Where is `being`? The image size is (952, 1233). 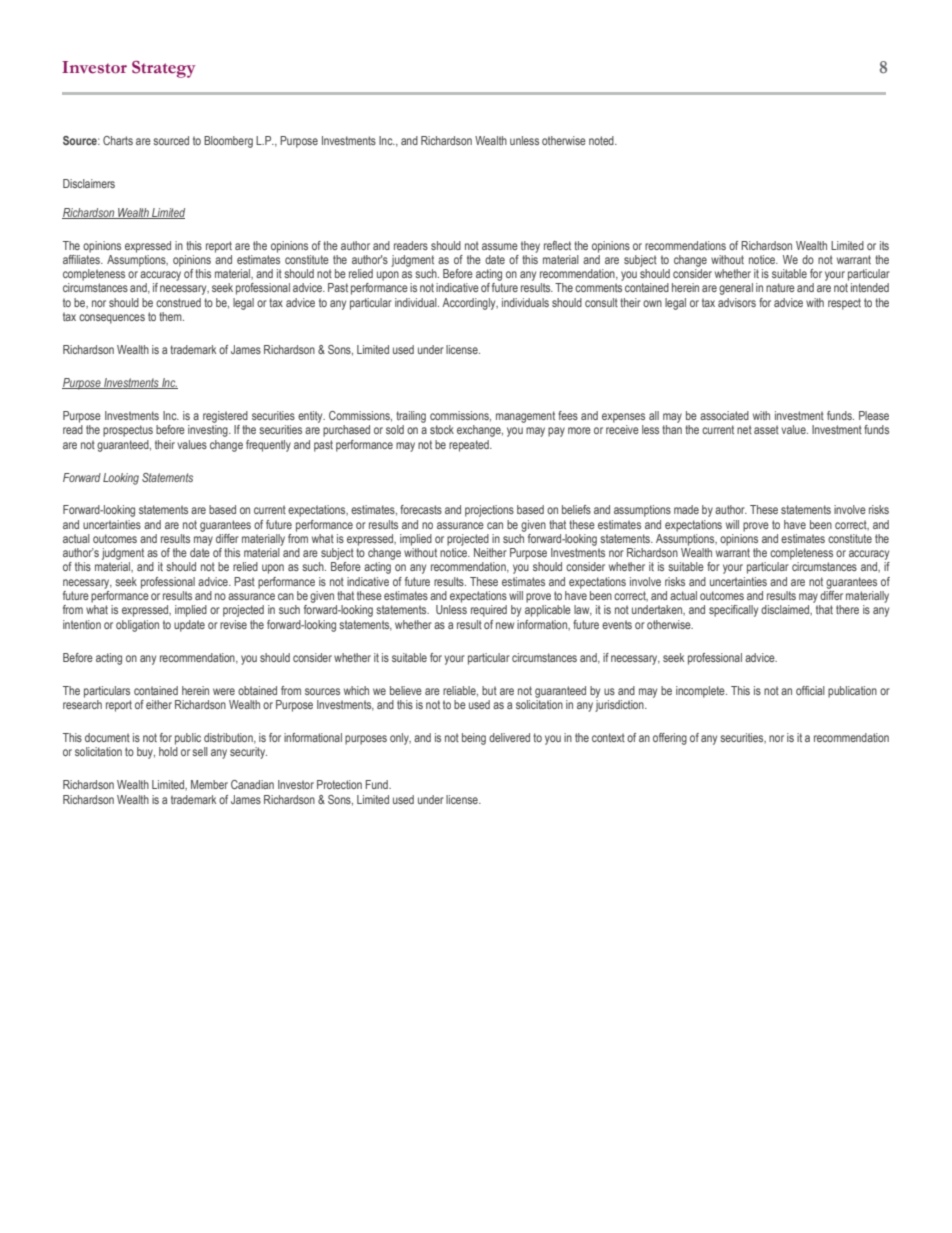
being is located at coordinates (474, 739).
